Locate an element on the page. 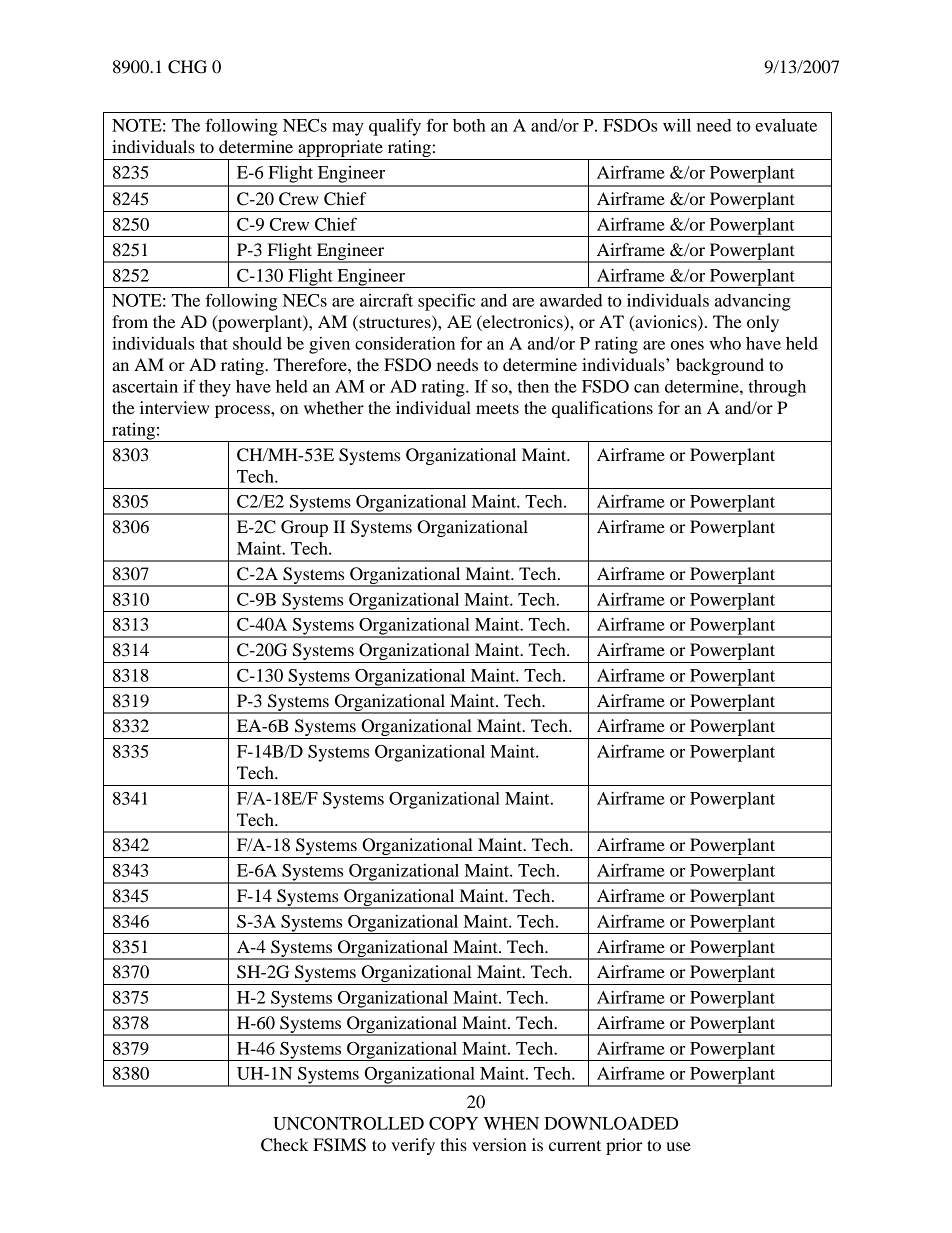  Check is located at coordinates (285, 1145).
